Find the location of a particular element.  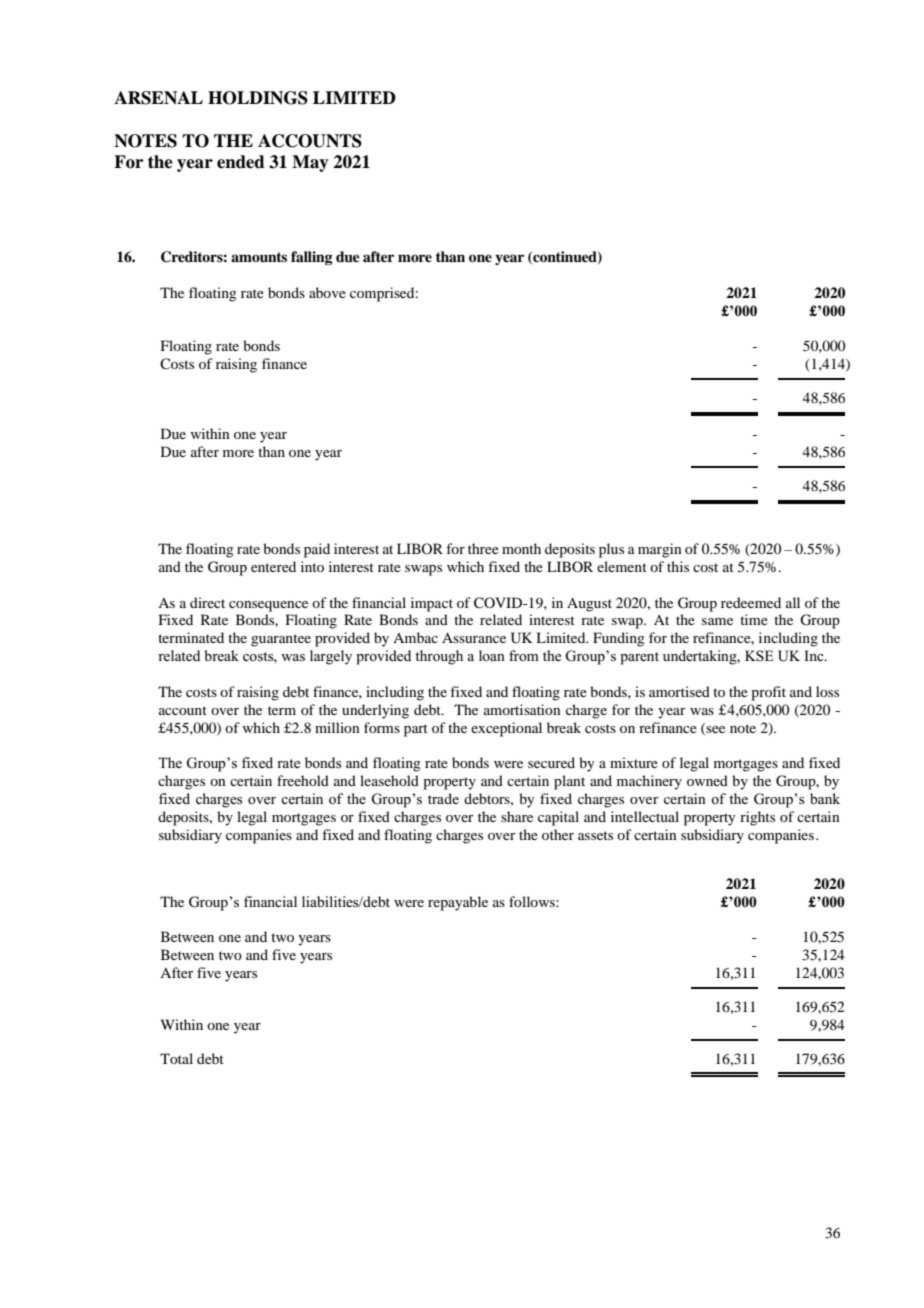

rights is located at coordinates (757, 818).
